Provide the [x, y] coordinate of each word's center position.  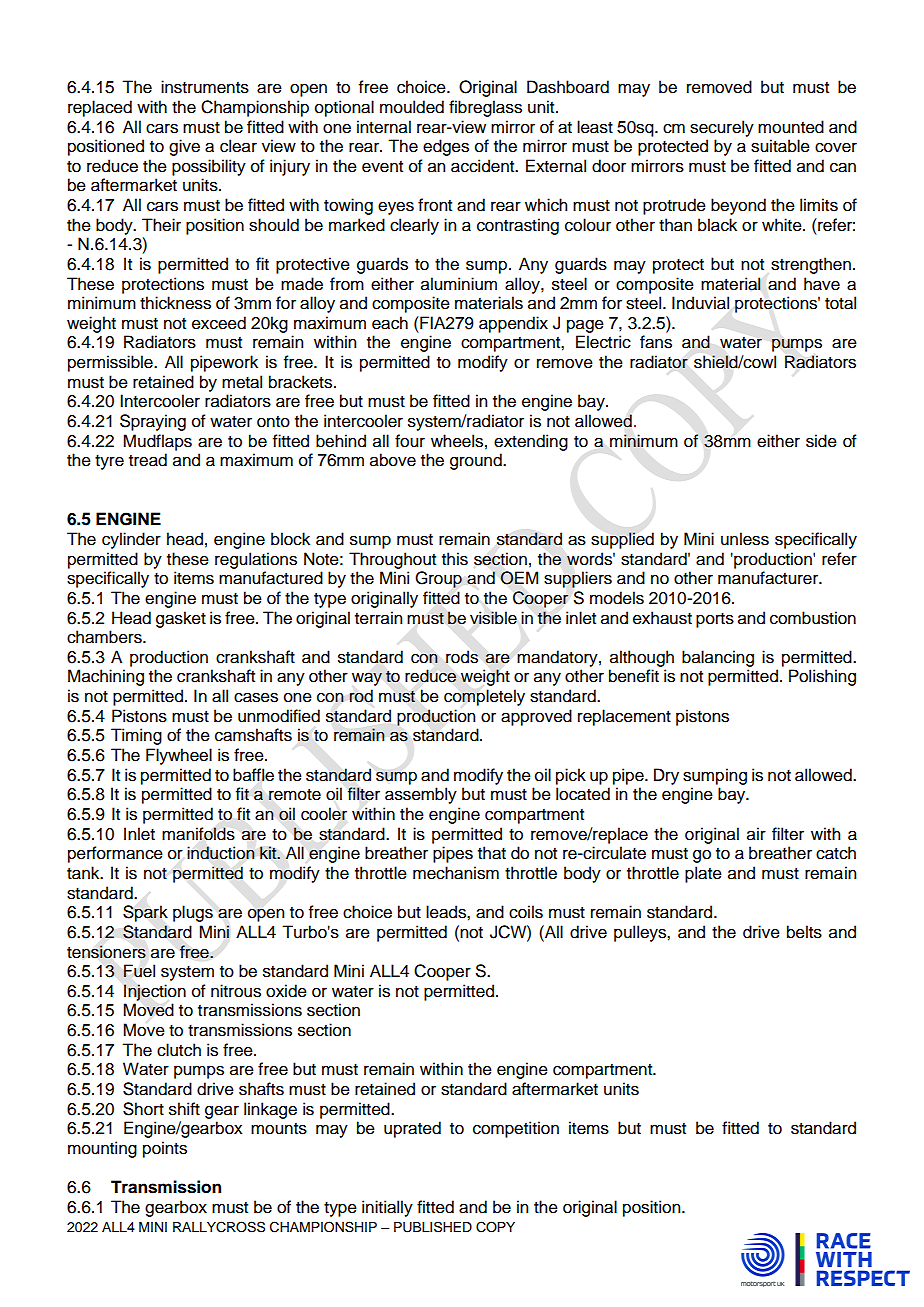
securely [722, 128]
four [410, 441]
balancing [718, 658]
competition [516, 1129]
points [165, 1149]
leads [447, 912]
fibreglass [485, 108]
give [184, 147]
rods [462, 657]
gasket [181, 619]
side [821, 441]
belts [804, 932]
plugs [193, 913]
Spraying [153, 422]
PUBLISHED [433, 1227]
